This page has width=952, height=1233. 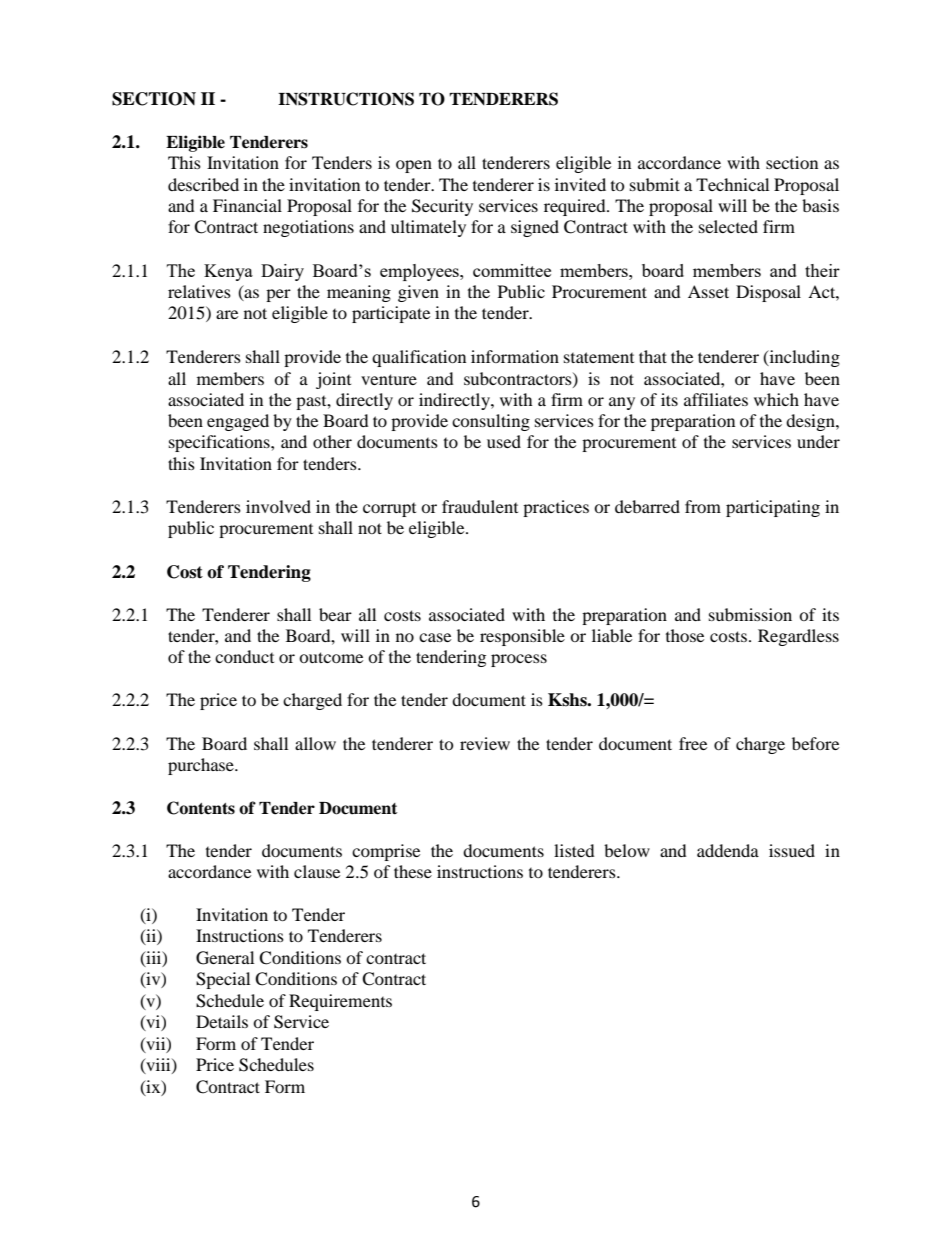 I want to click on Financial, so click(x=247, y=205).
